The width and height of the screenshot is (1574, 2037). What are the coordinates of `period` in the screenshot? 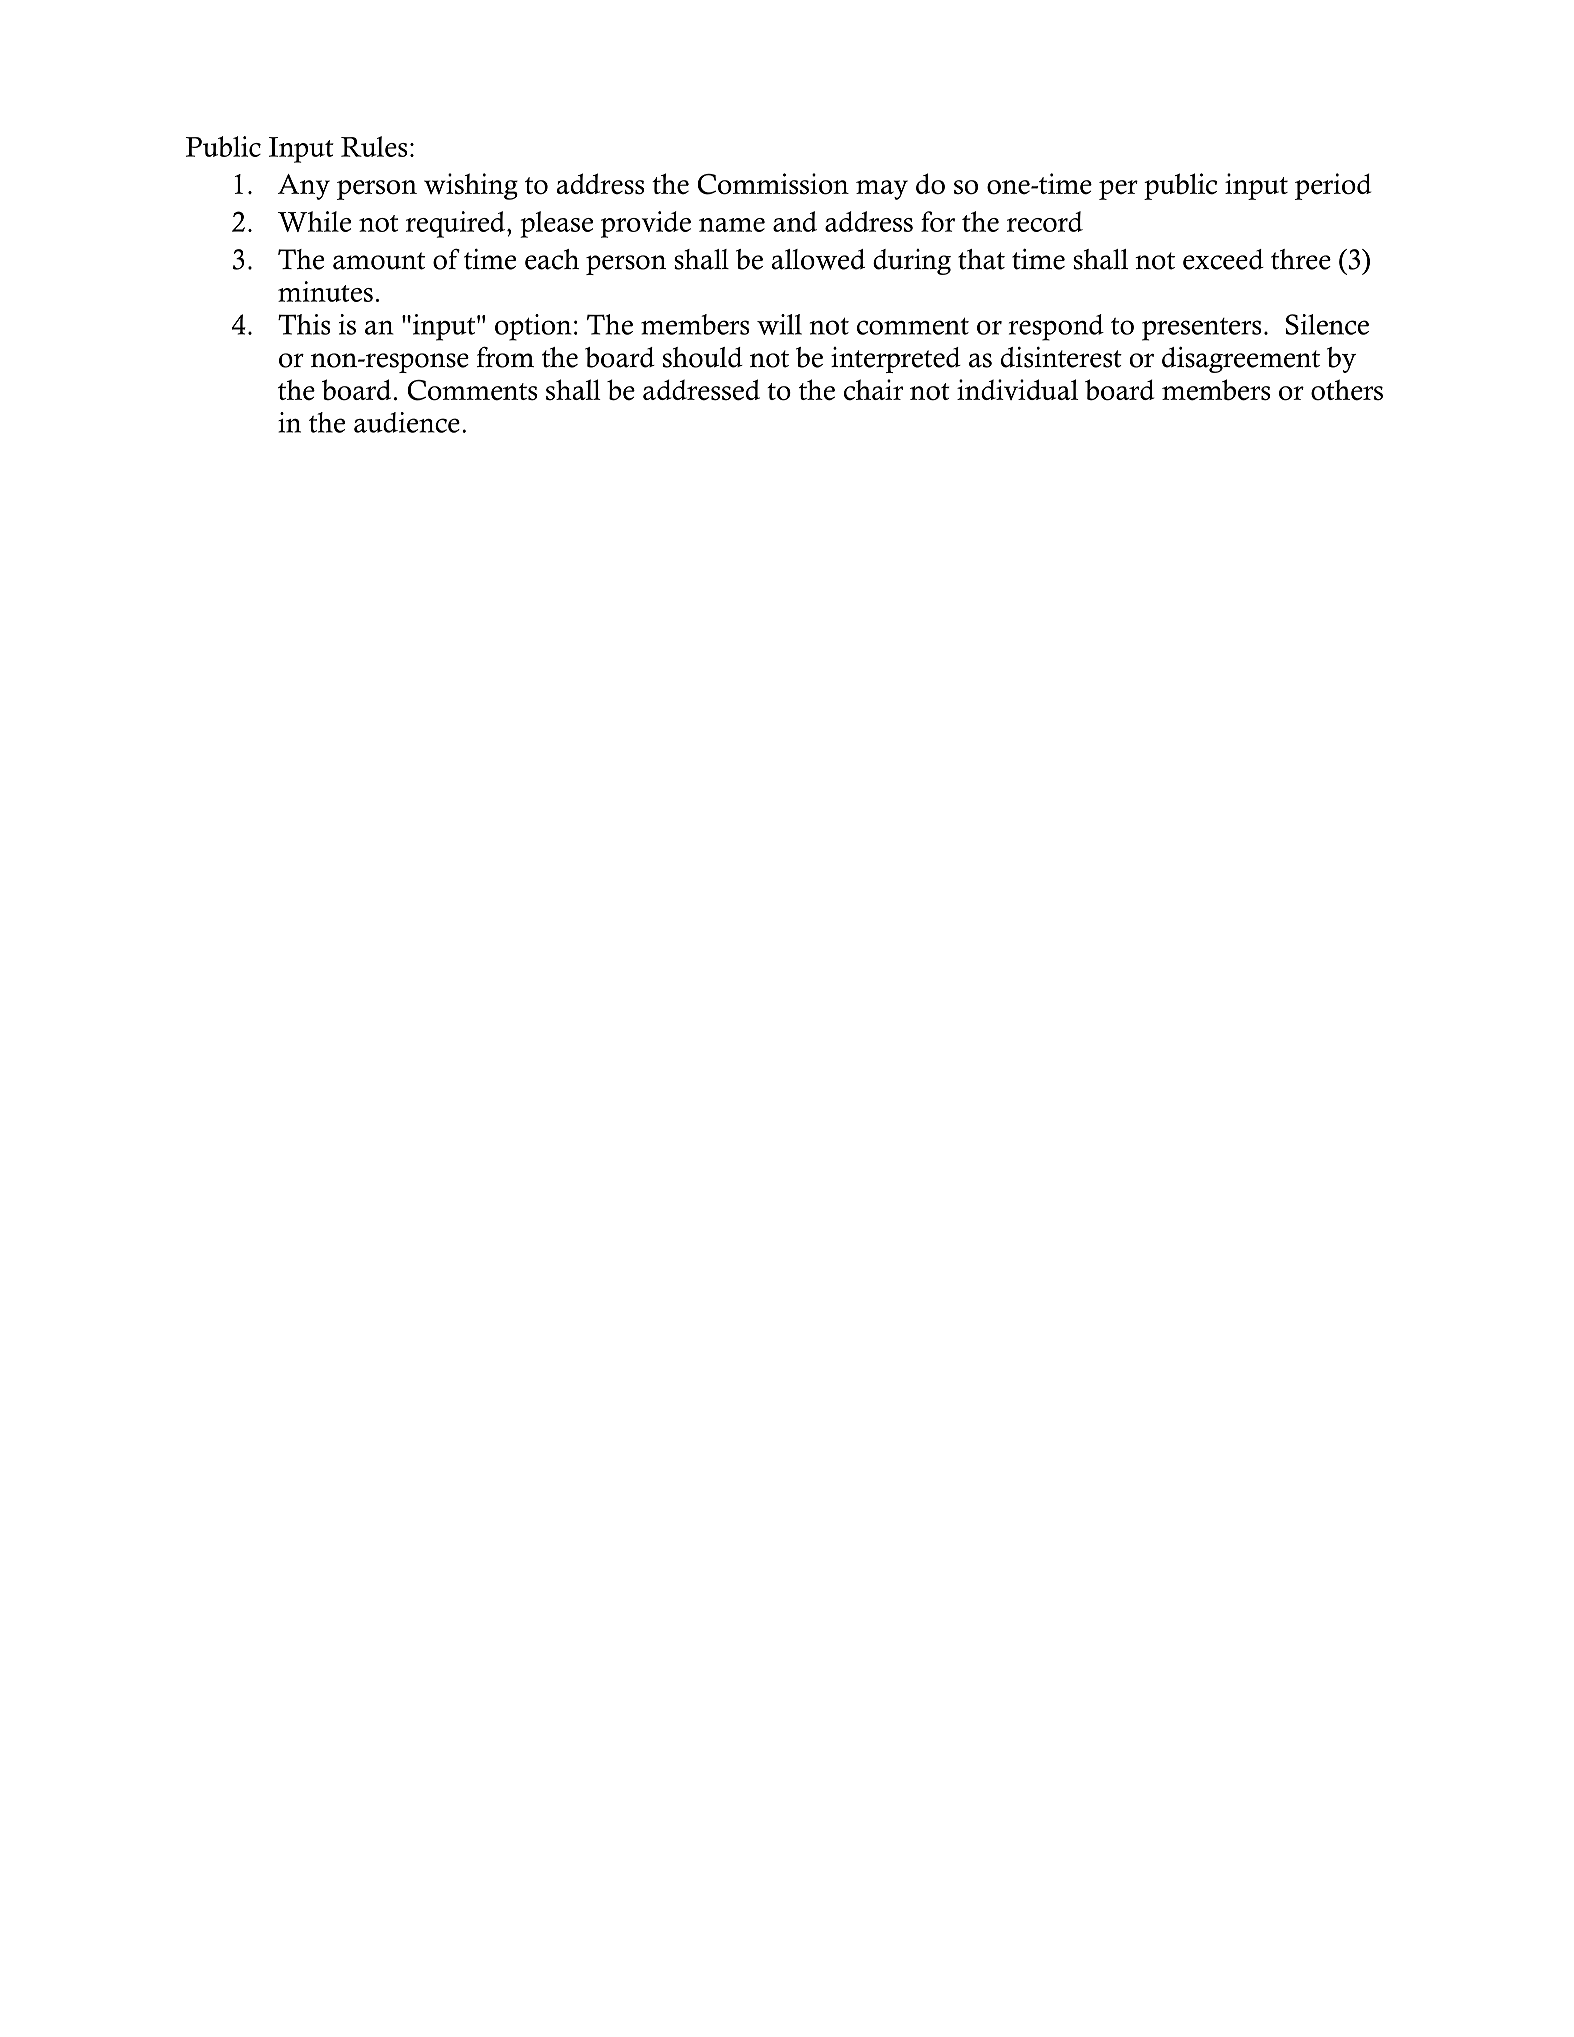 It's located at (1333, 186).
